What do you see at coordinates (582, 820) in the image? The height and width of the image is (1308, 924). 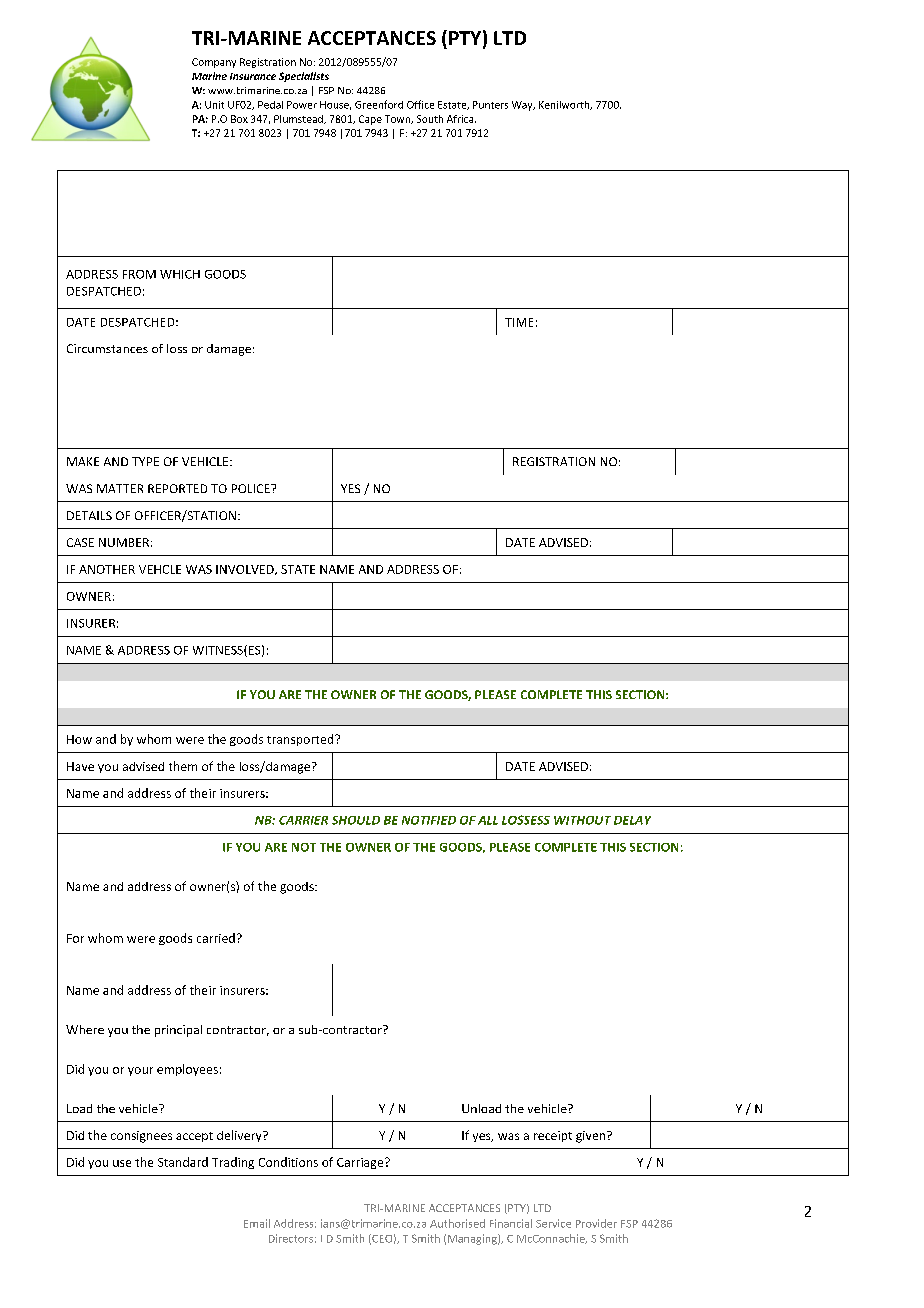 I see `WITHOUT` at bounding box center [582, 820].
